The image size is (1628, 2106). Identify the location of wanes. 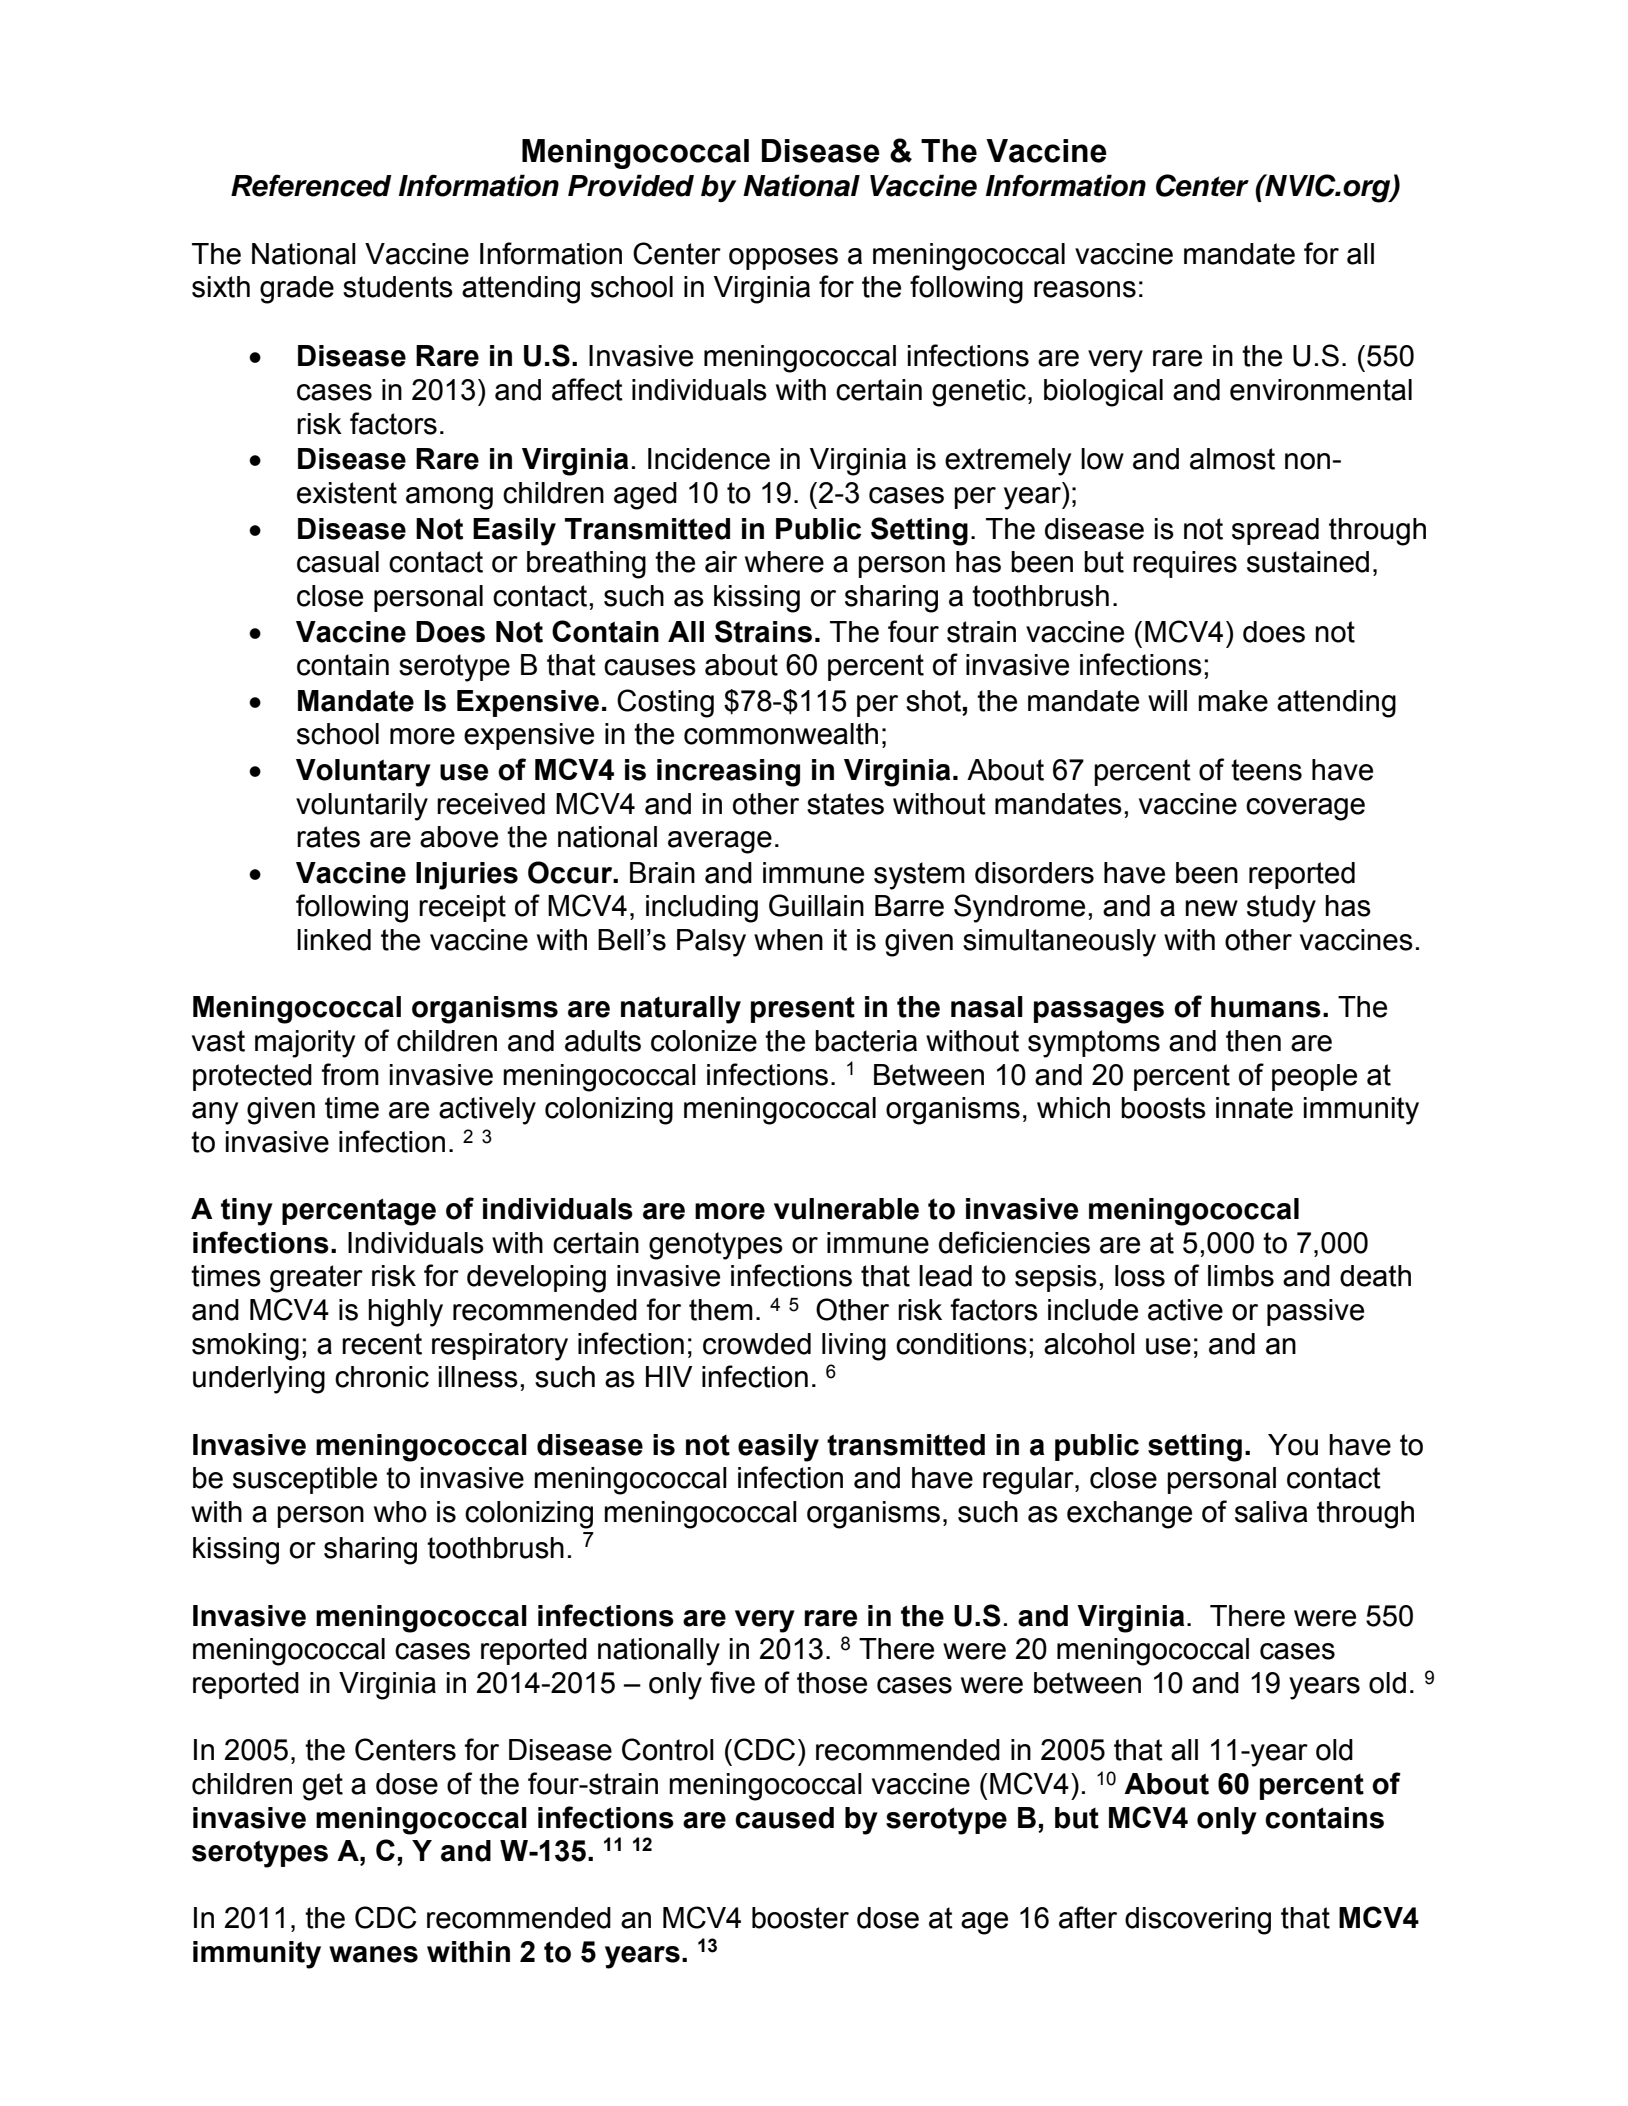
(373, 1954).
